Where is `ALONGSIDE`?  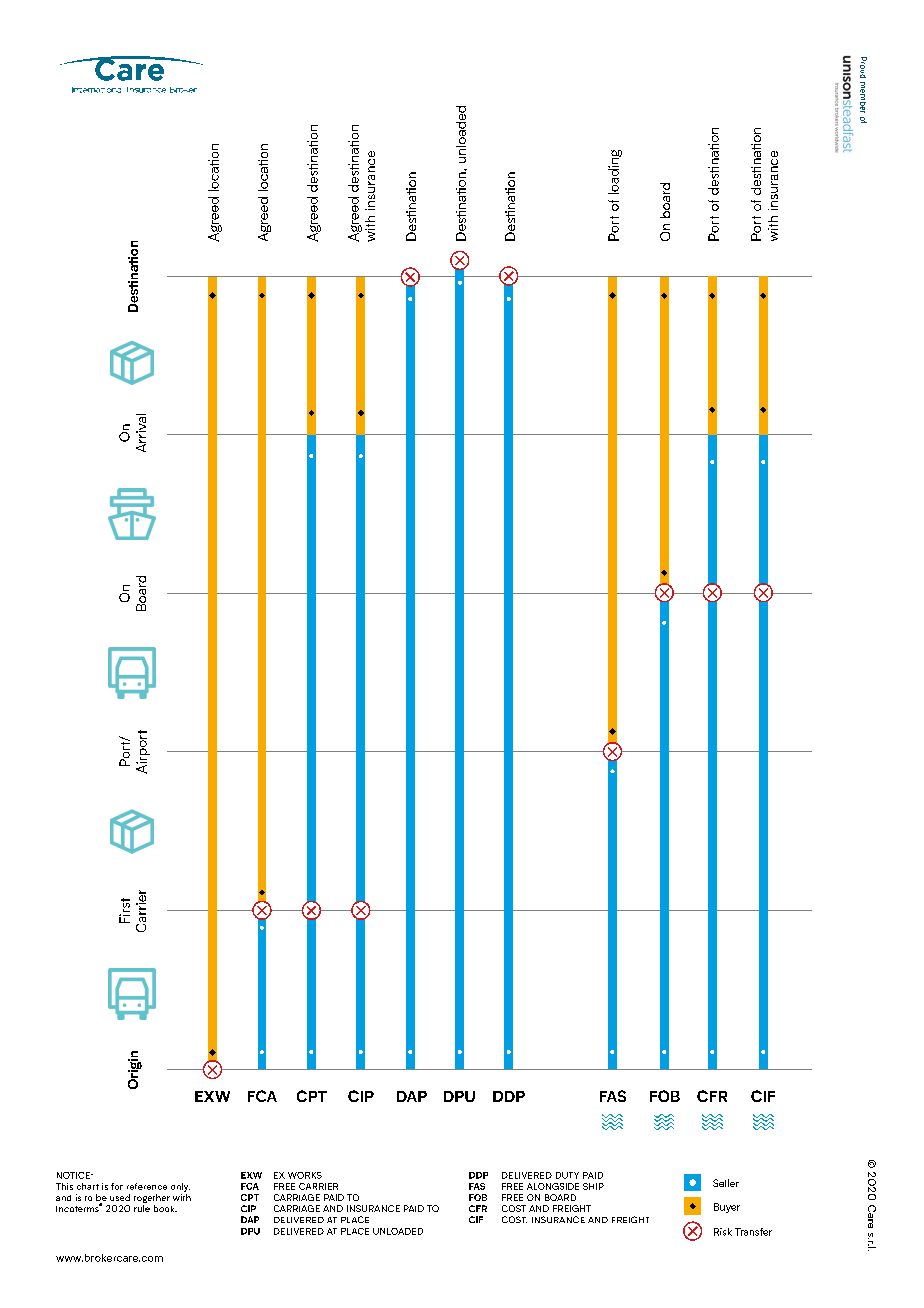 ALONGSIDE is located at coordinates (553, 1186).
